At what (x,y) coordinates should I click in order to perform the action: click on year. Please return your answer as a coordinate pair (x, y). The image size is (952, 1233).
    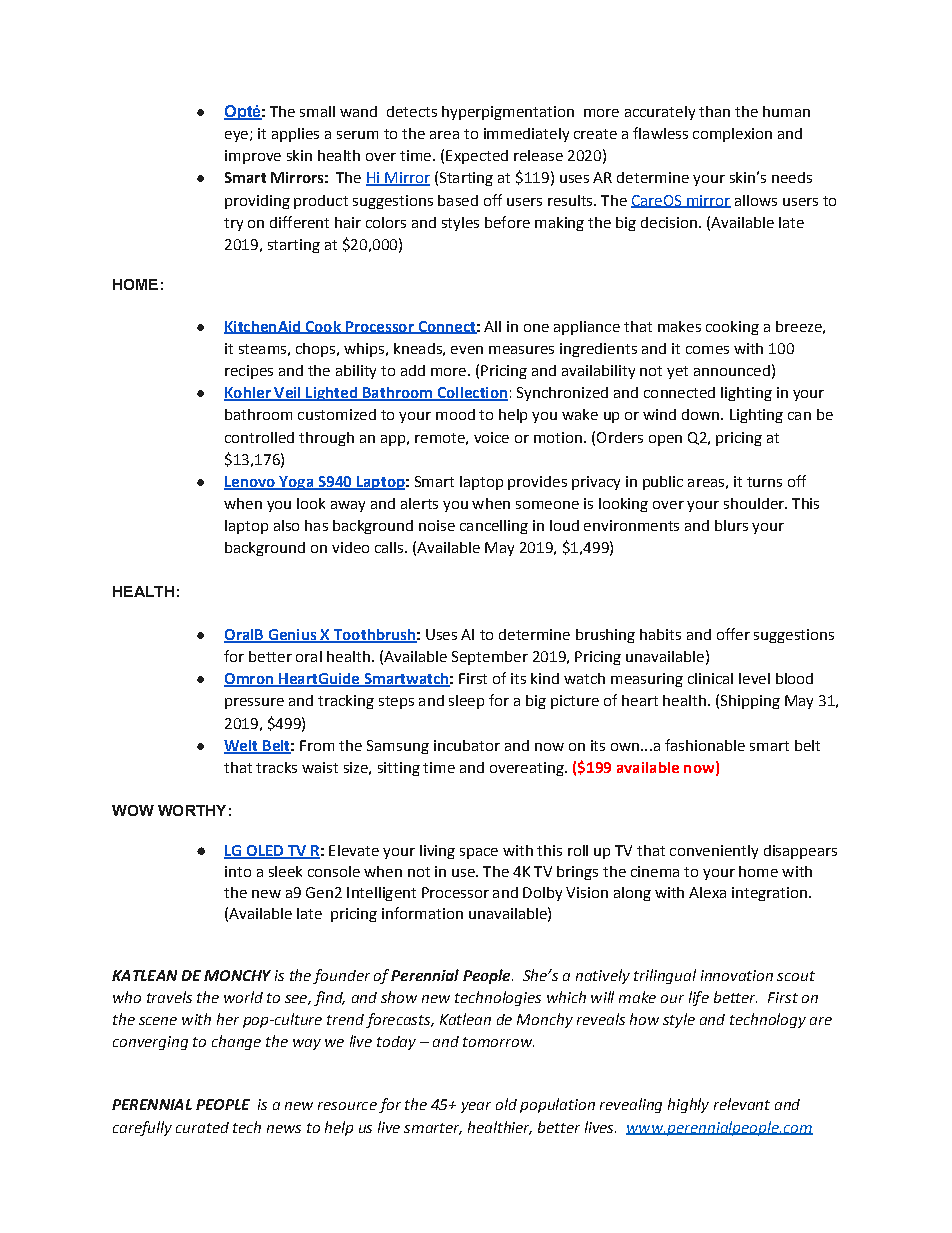
    Looking at the image, I should click on (476, 1107).
